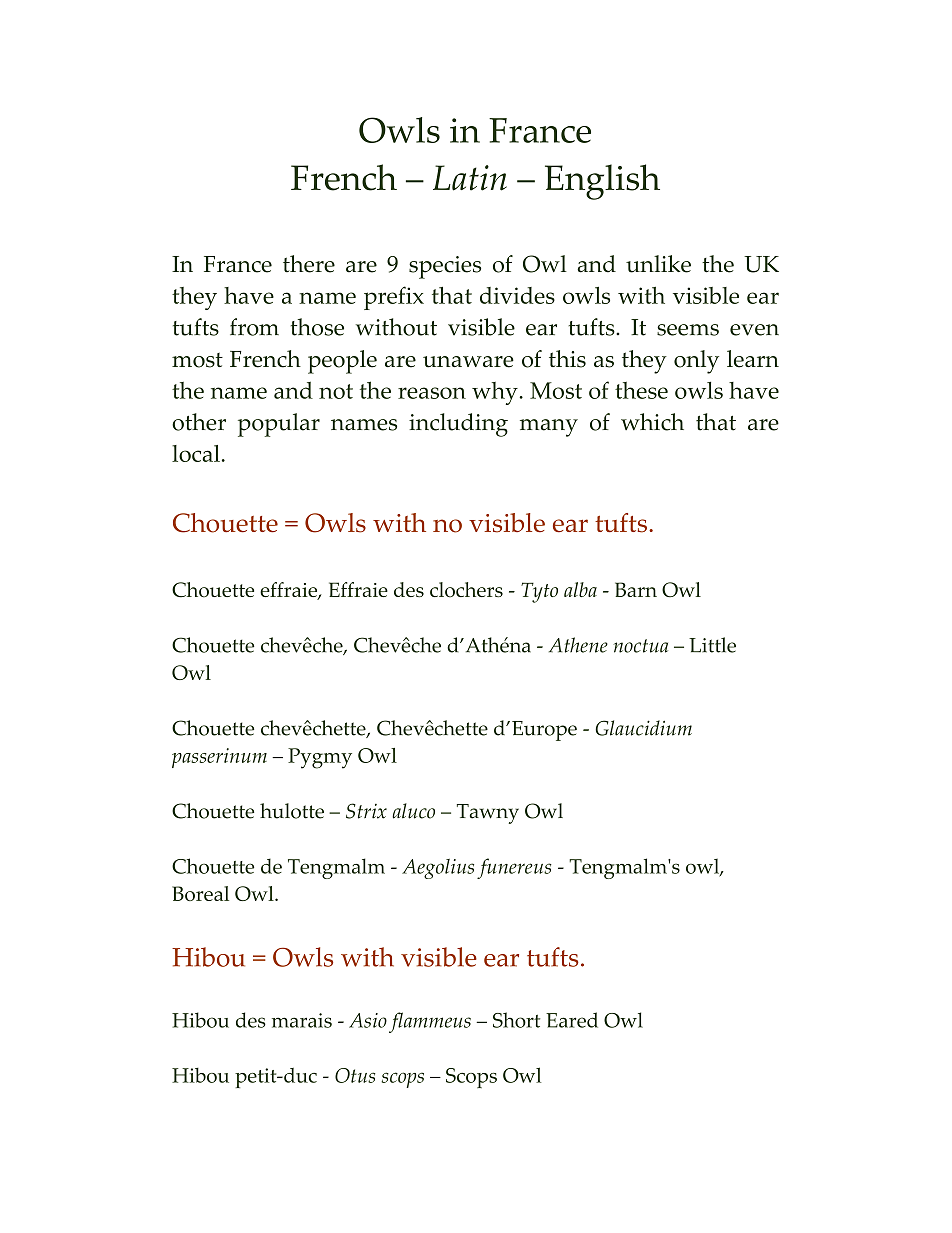 The image size is (952, 1233). Describe the element at coordinates (355, 1075) in the screenshot. I see `Otus` at that location.
